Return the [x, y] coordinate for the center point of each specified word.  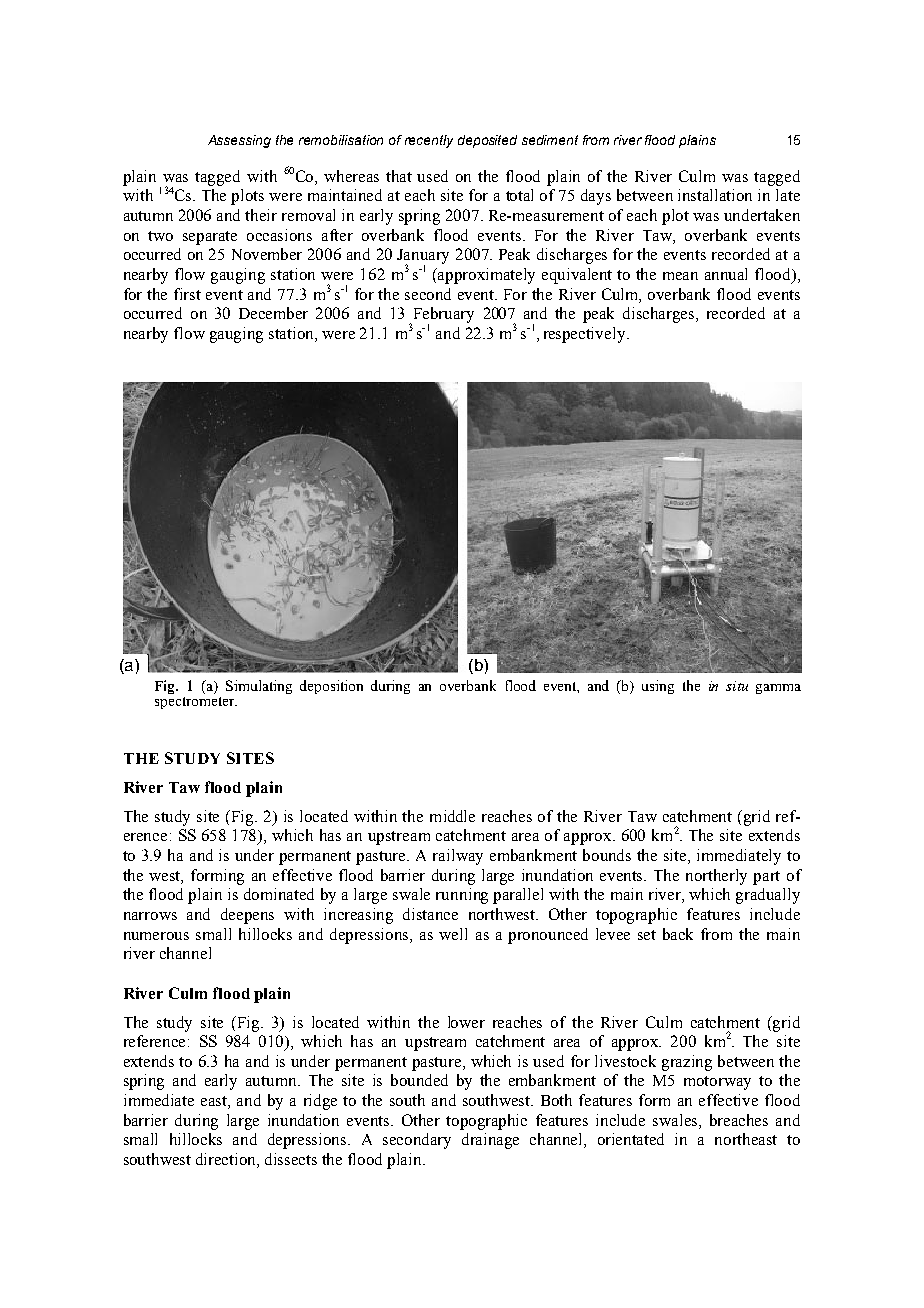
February [444, 316]
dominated [279, 894]
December [273, 313]
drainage [490, 1141]
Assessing [239, 141]
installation [715, 195]
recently [429, 141]
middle [452, 816]
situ [737, 686]
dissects [291, 1159]
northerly [716, 877]
